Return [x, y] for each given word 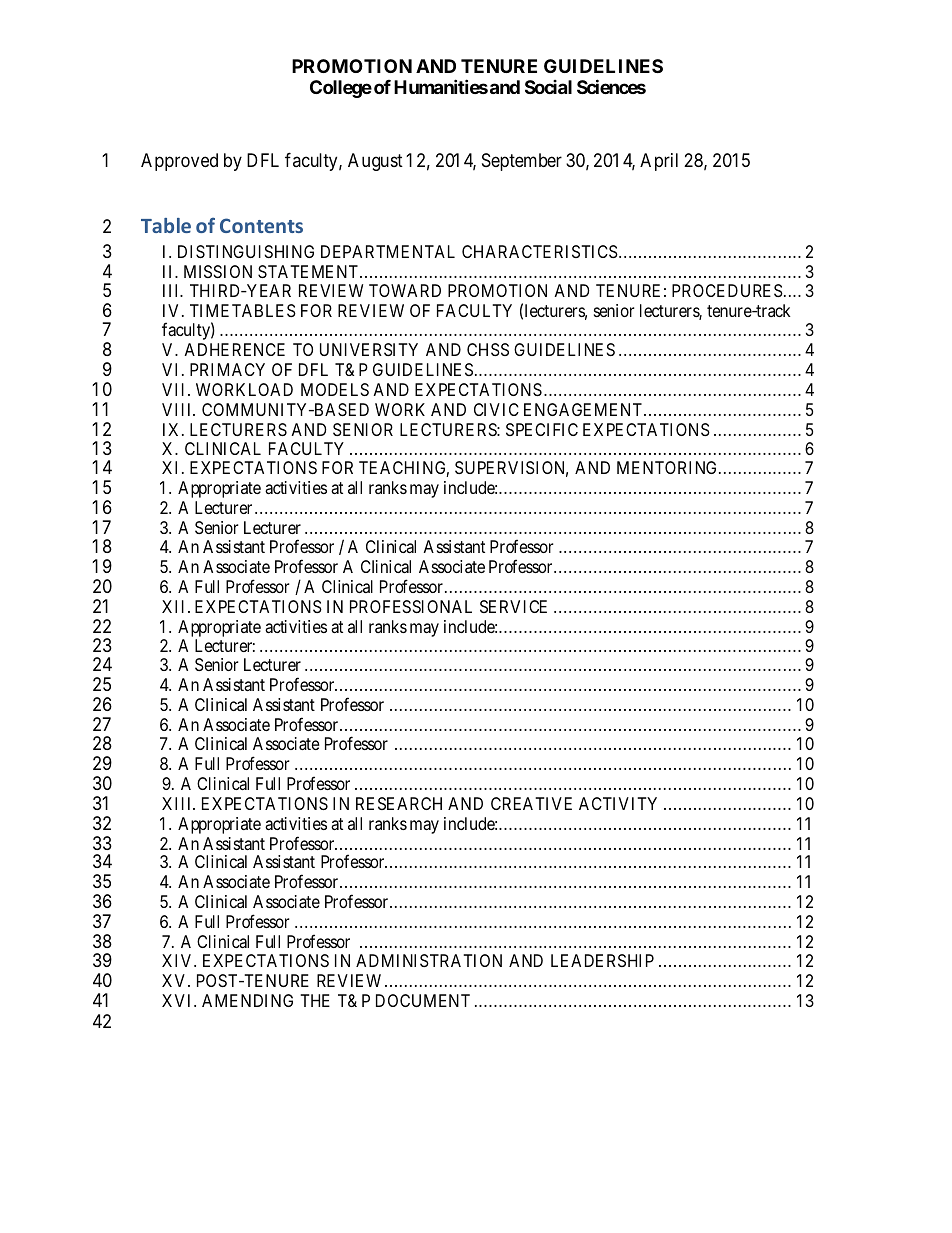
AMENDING [247, 1000]
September [522, 162]
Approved [179, 162]
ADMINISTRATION [429, 960]
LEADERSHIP [602, 960]
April [659, 162]
